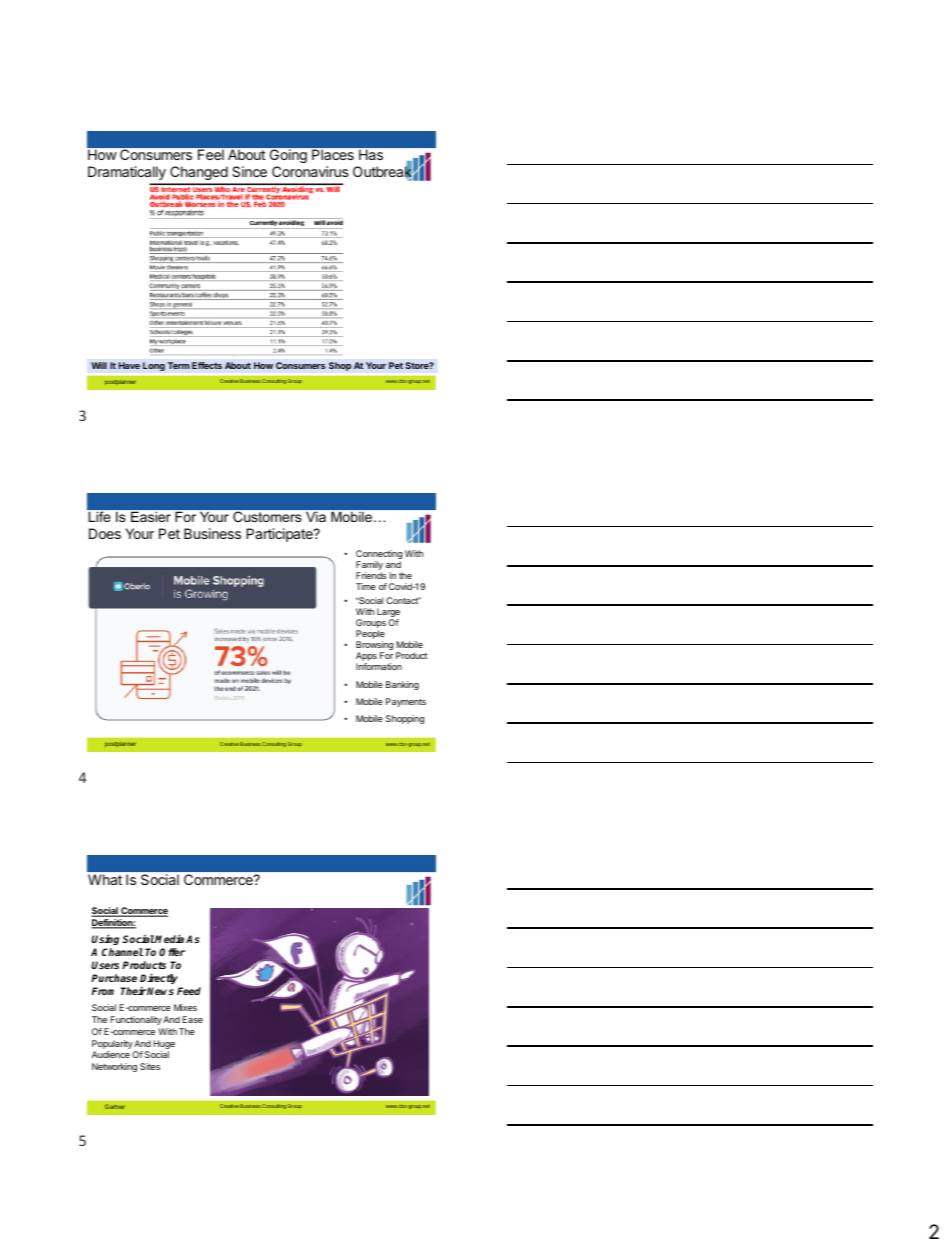  What do you see at coordinates (169, 938) in the document?
I see `Media` at bounding box center [169, 938].
